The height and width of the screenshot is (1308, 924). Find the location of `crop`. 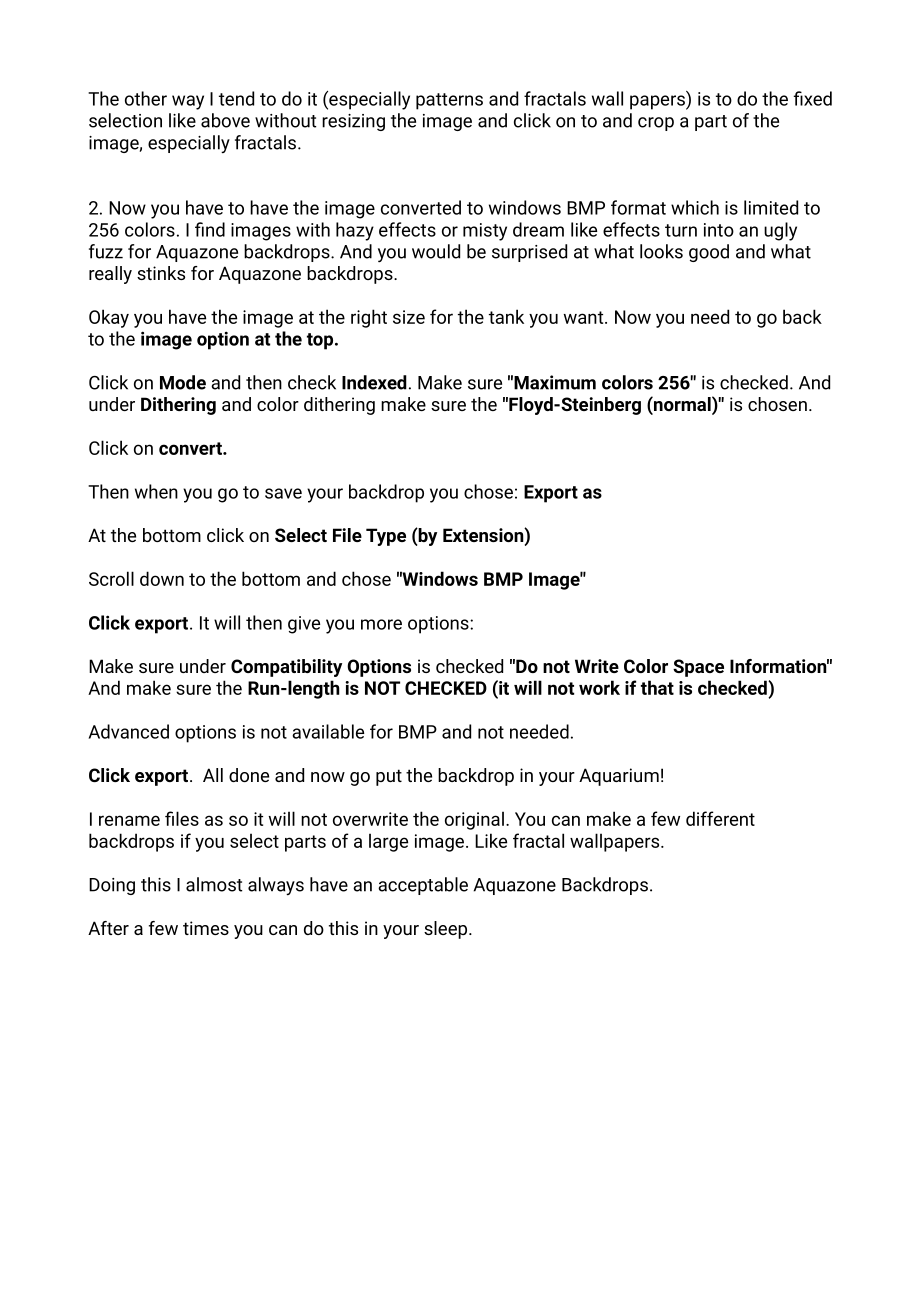

crop is located at coordinates (656, 124).
